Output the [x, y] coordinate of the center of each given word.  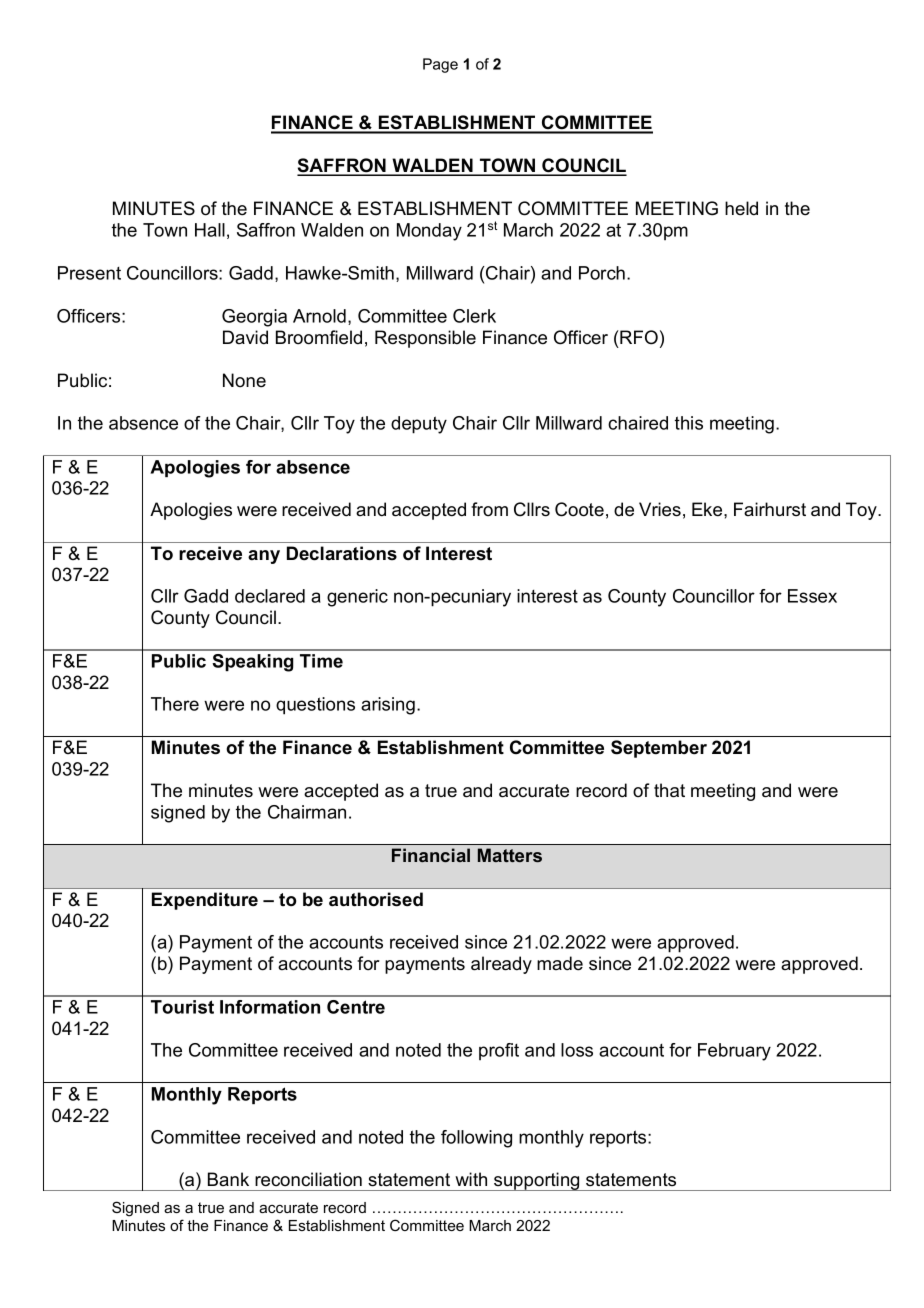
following [476, 1139]
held [741, 208]
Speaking [252, 663]
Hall [210, 230]
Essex [812, 596]
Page [440, 65]
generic [357, 598]
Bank [228, 1179]
